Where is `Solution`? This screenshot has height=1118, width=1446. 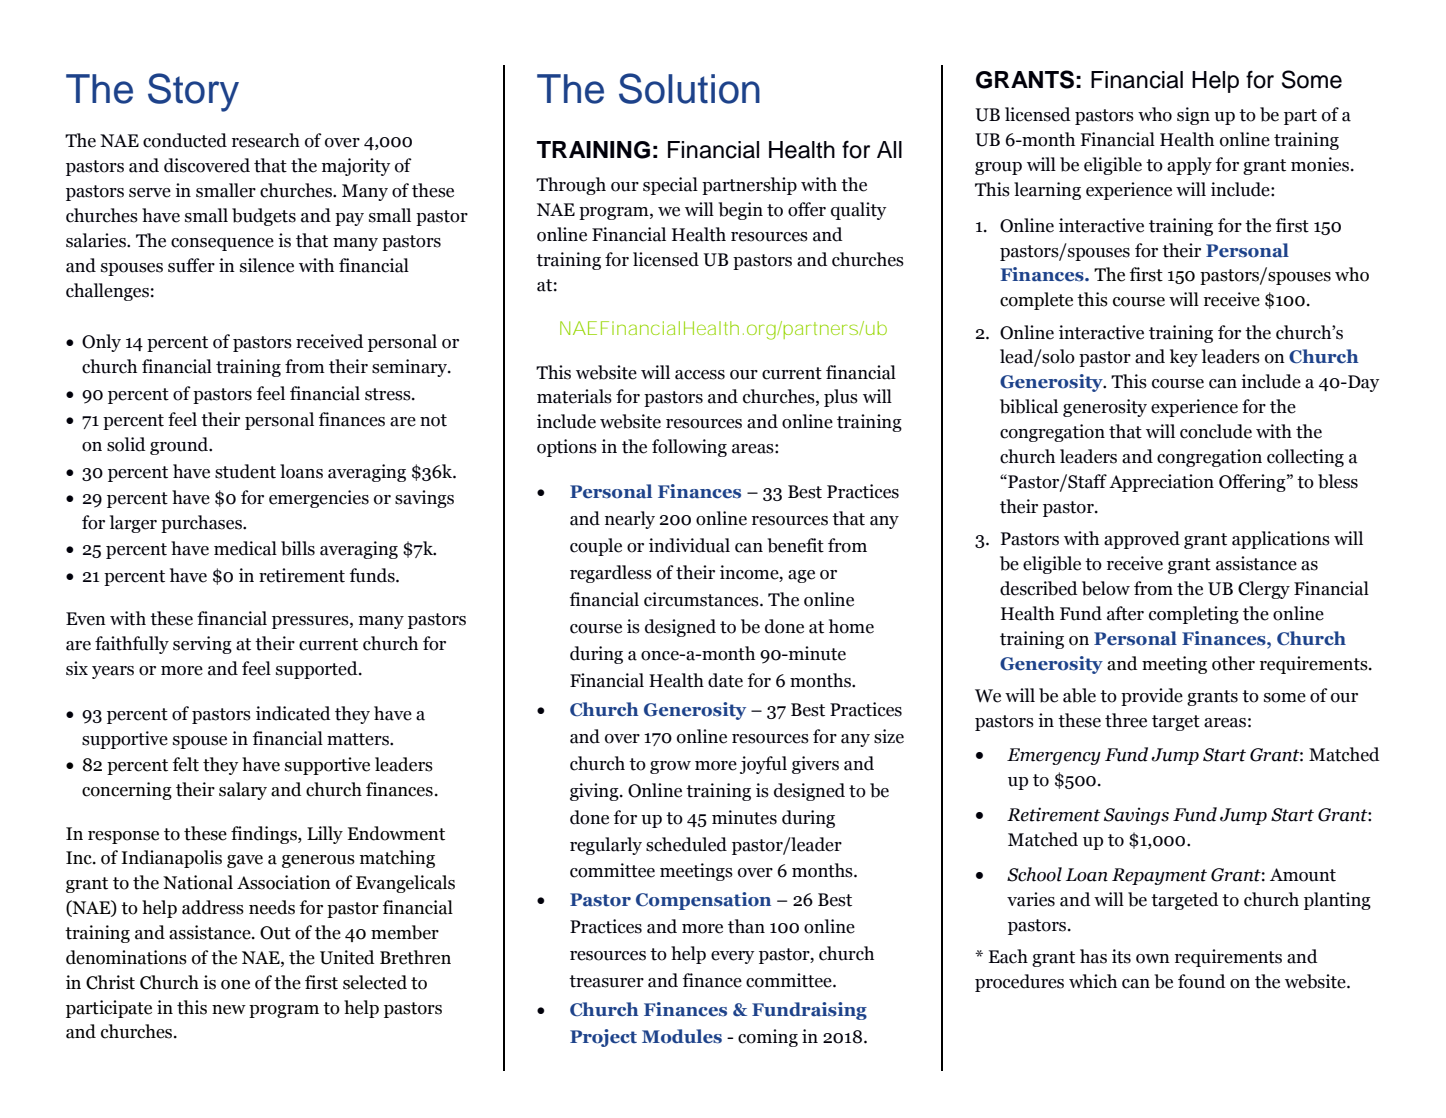
Solution is located at coordinates (689, 88).
